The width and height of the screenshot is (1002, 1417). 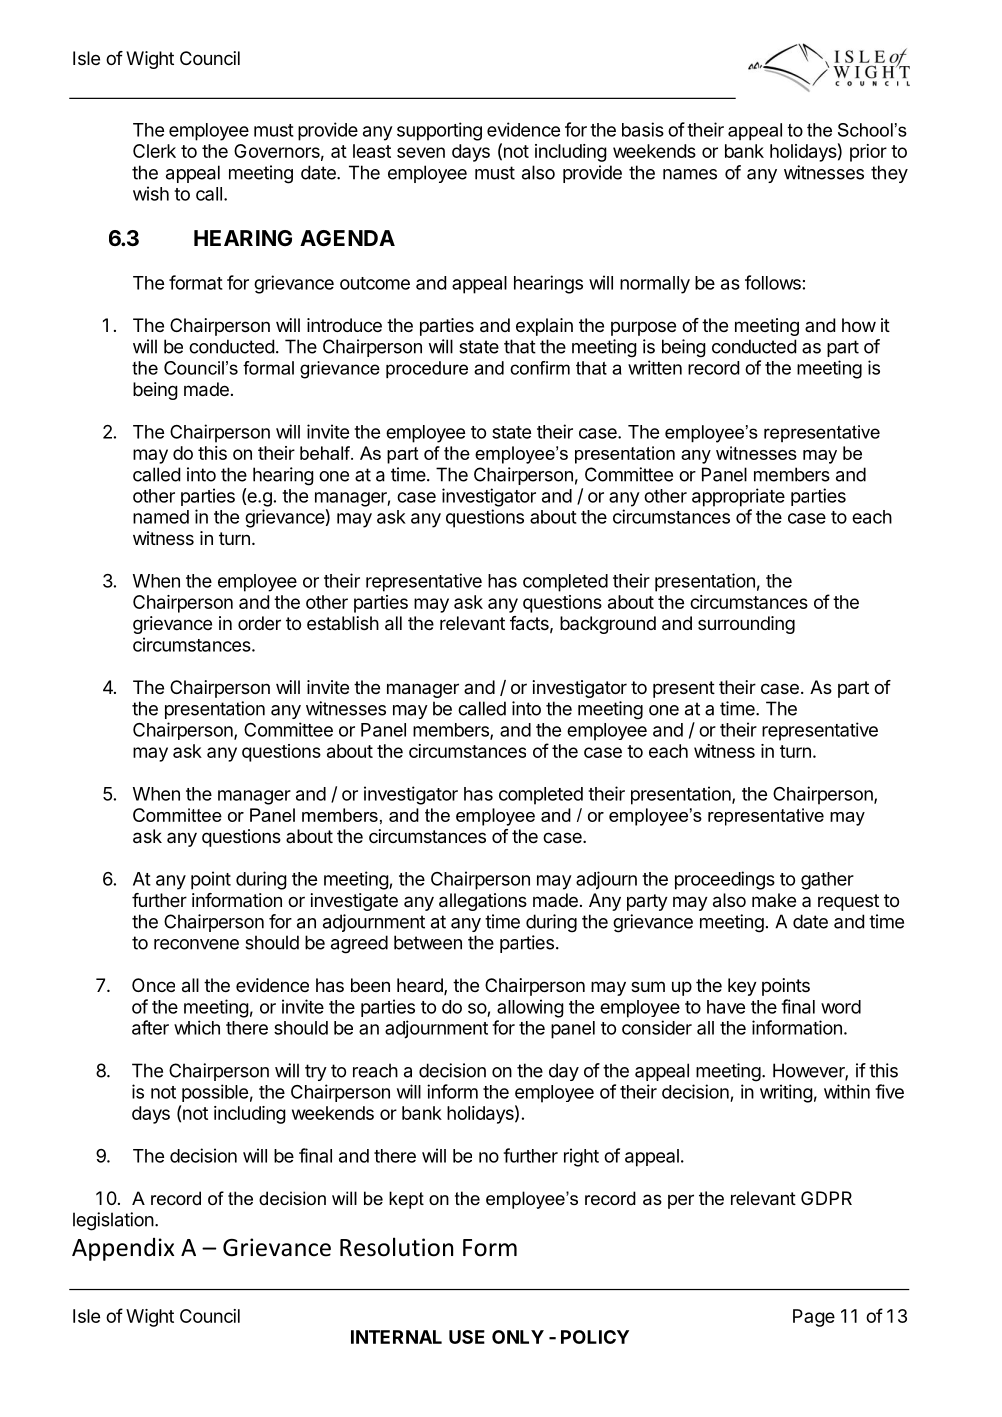 What do you see at coordinates (123, 1249) in the screenshot?
I see `Appendix` at bounding box center [123, 1249].
